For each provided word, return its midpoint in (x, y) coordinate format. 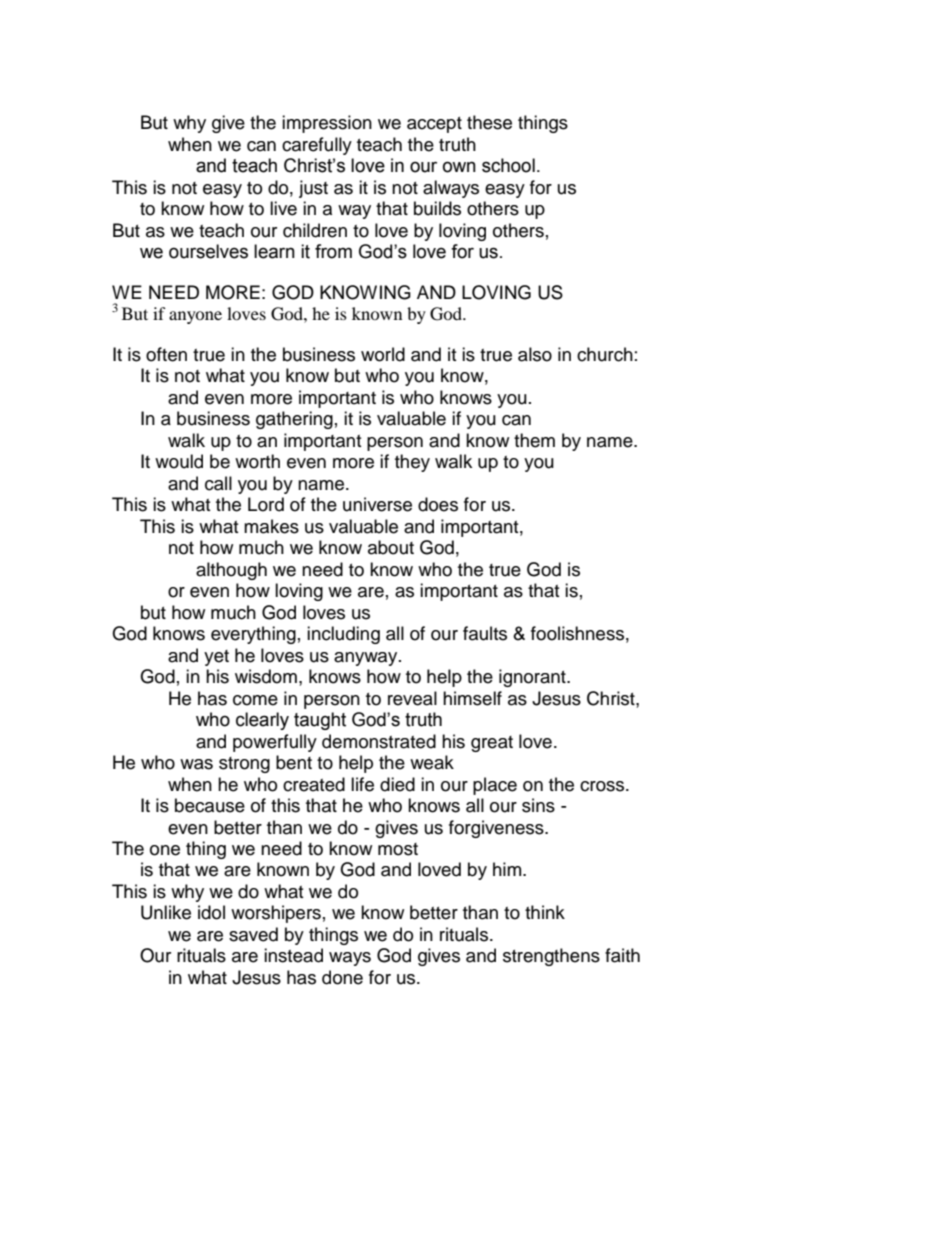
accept (434, 125)
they (412, 463)
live (283, 208)
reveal (412, 698)
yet (216, 658)
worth (257, 461)
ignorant (533, 678)
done (342, 977)
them (534, 440)
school (508, 165)
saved (253, 934)
